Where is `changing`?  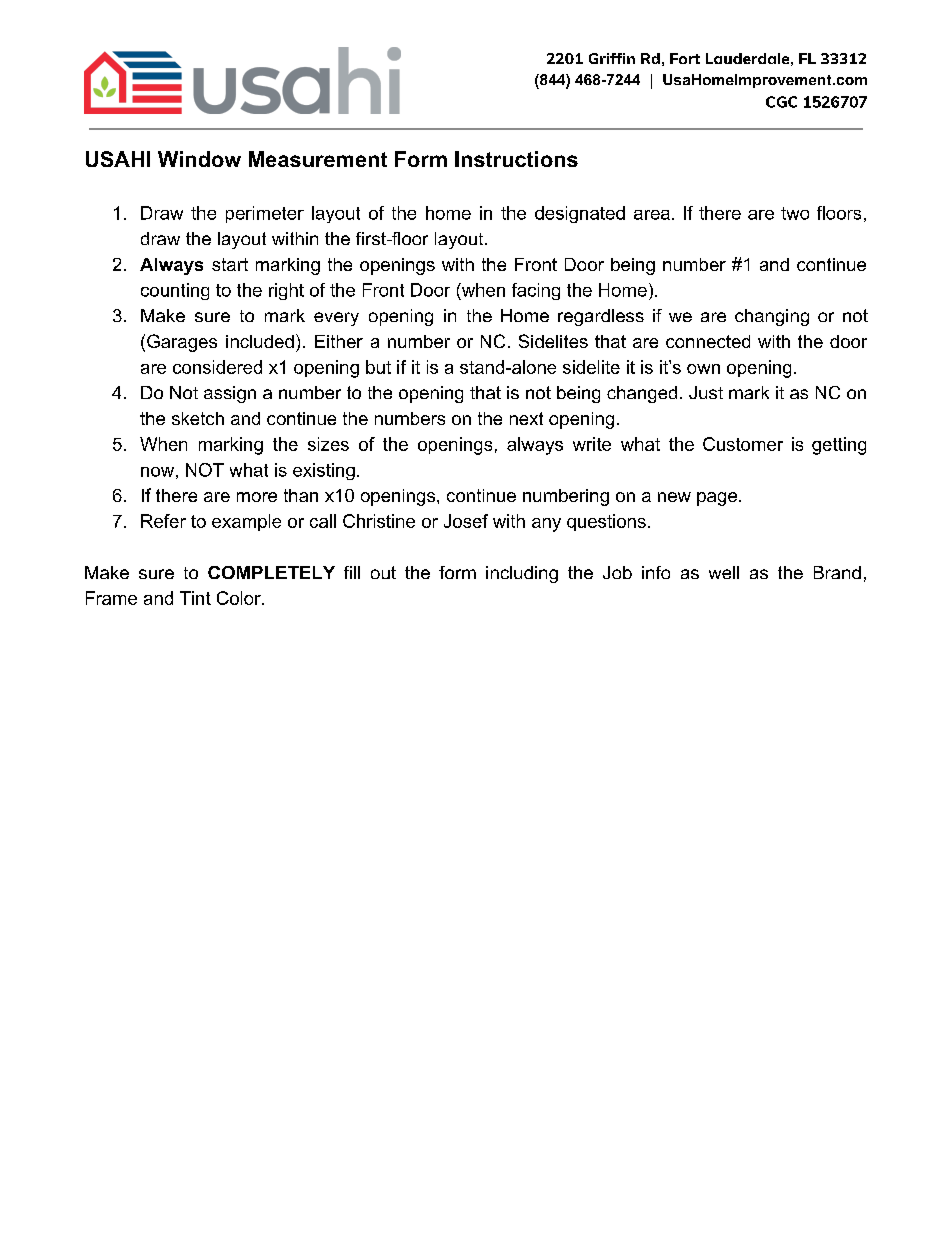 changing is located at coordinates (772, 317).
